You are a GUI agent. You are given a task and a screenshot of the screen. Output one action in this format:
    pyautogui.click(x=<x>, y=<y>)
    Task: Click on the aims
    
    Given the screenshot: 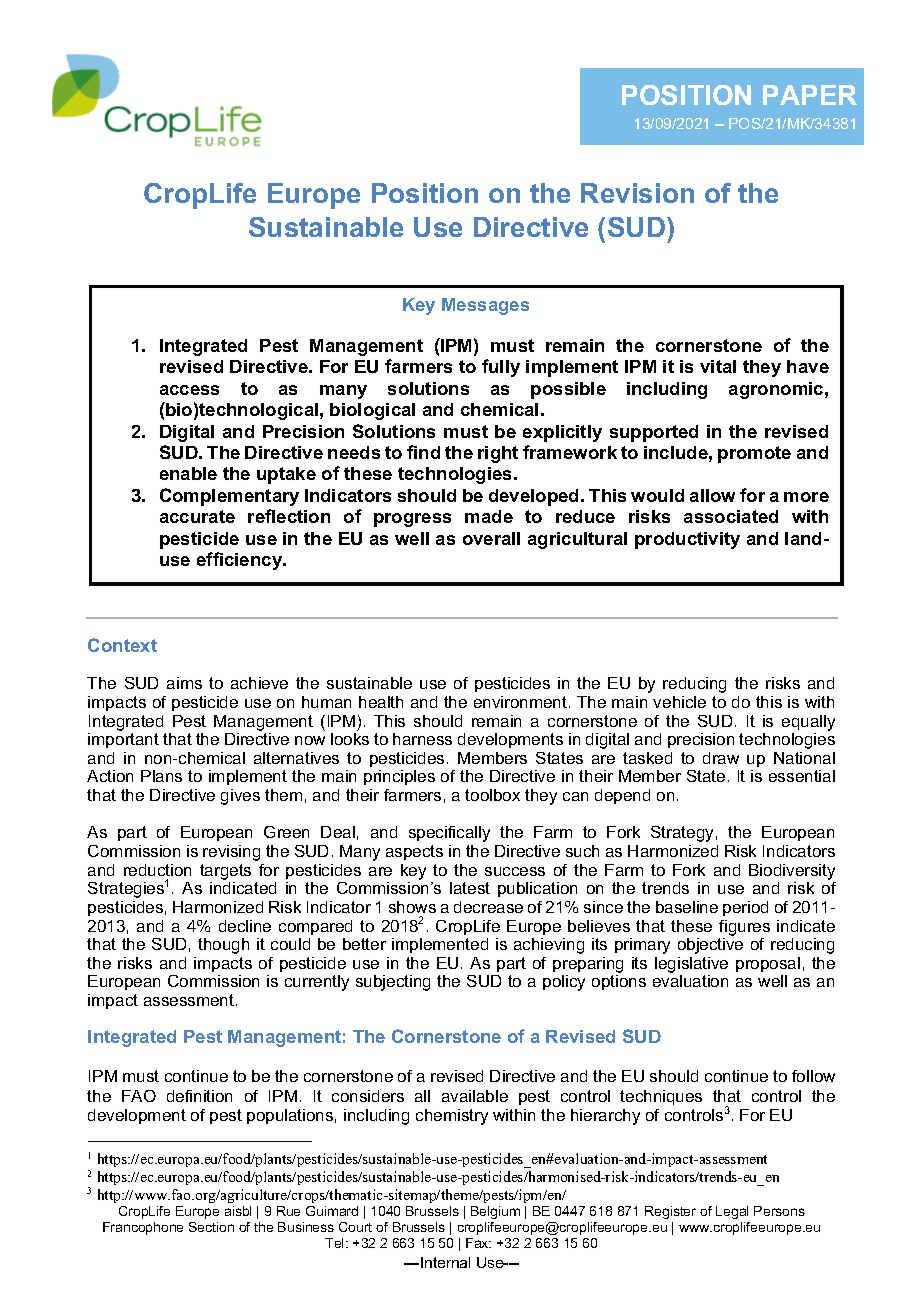 What is the action you would take?
    pyautogui.click(x=184, y=683)
